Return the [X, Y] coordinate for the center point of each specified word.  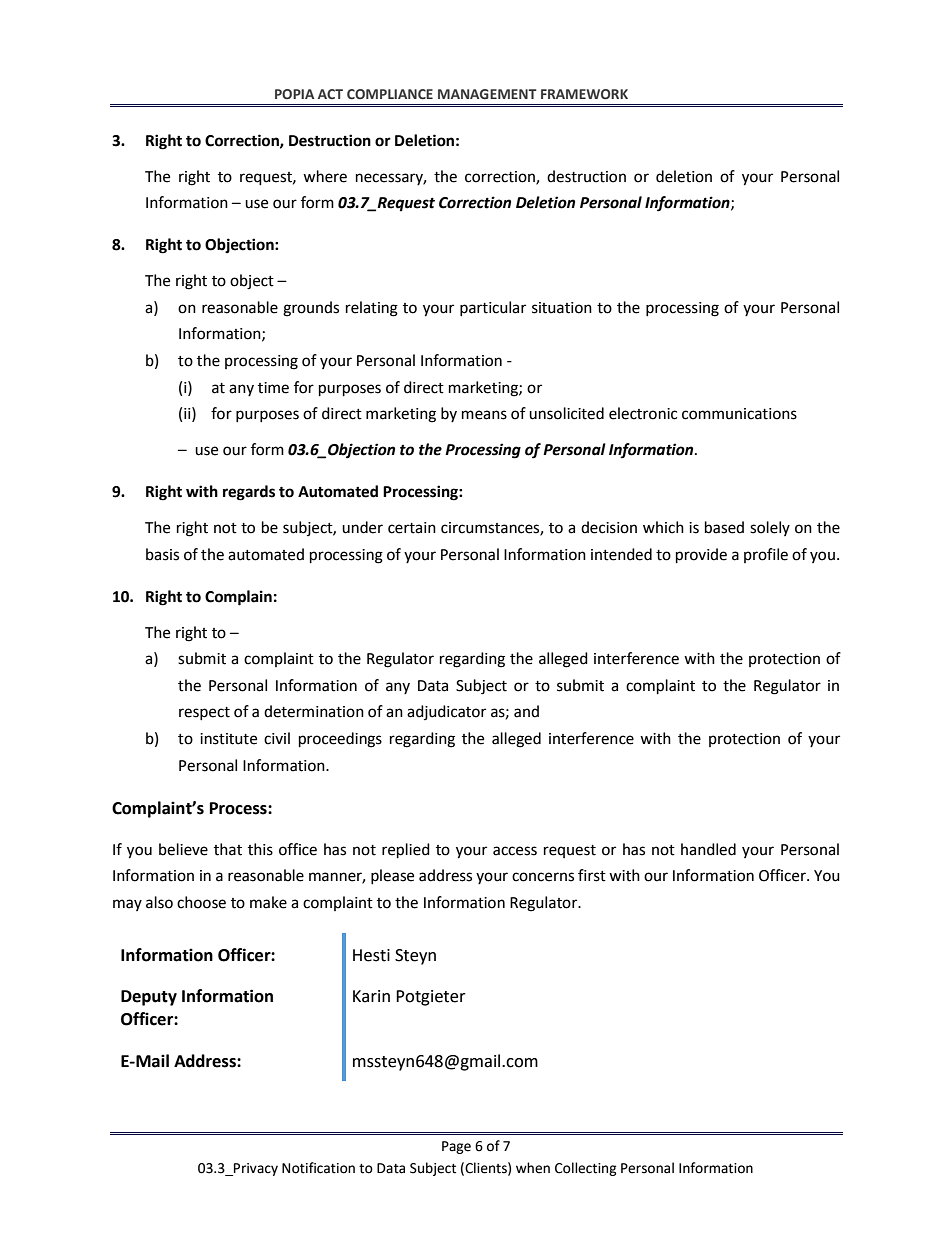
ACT [330, 94]
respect [204, 713]
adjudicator [446, 712]
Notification [318, 1168]
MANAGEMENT [487, 94]
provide [701, 556]
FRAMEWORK [584, 94]
